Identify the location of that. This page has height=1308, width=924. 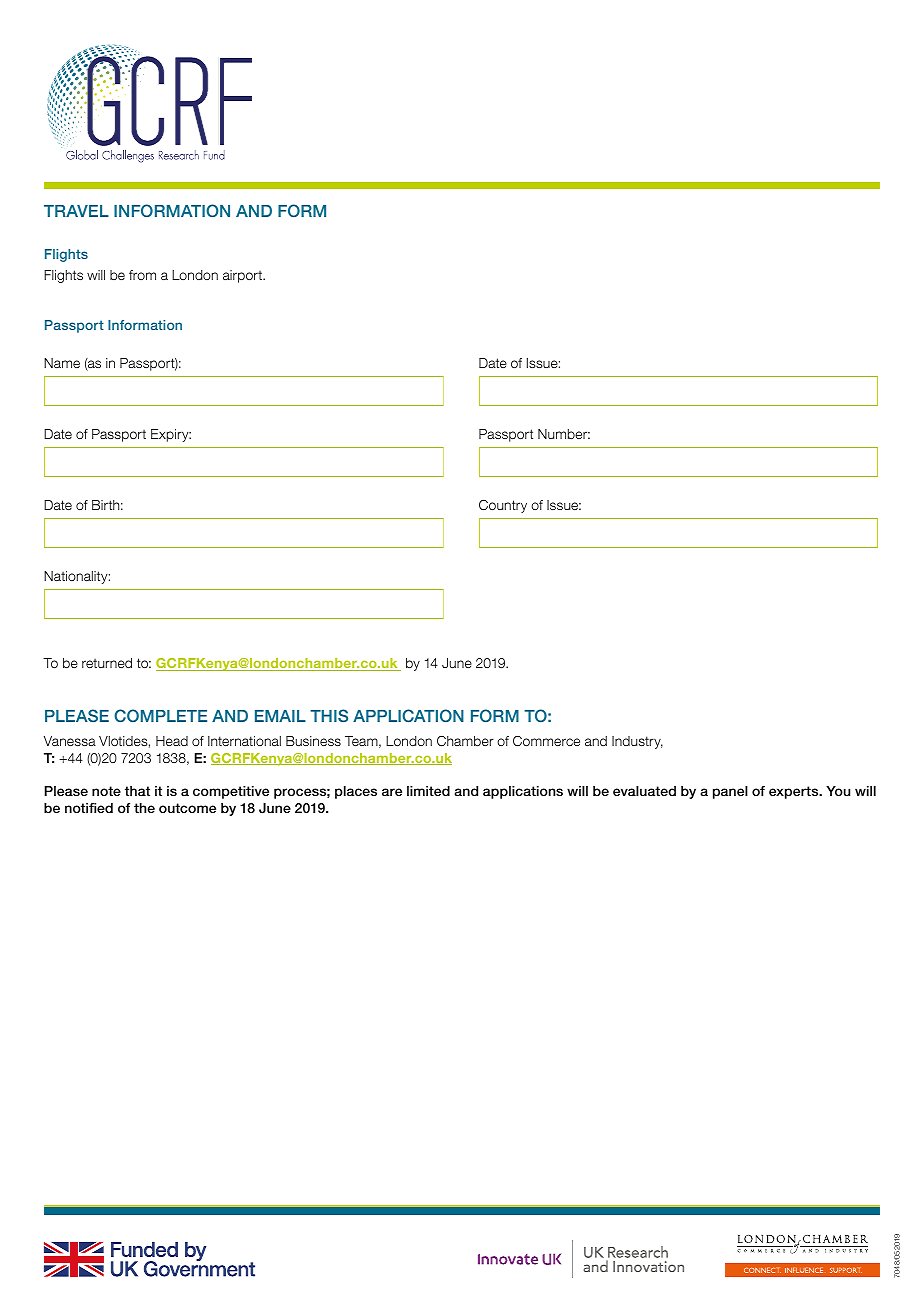
(137, 791).
